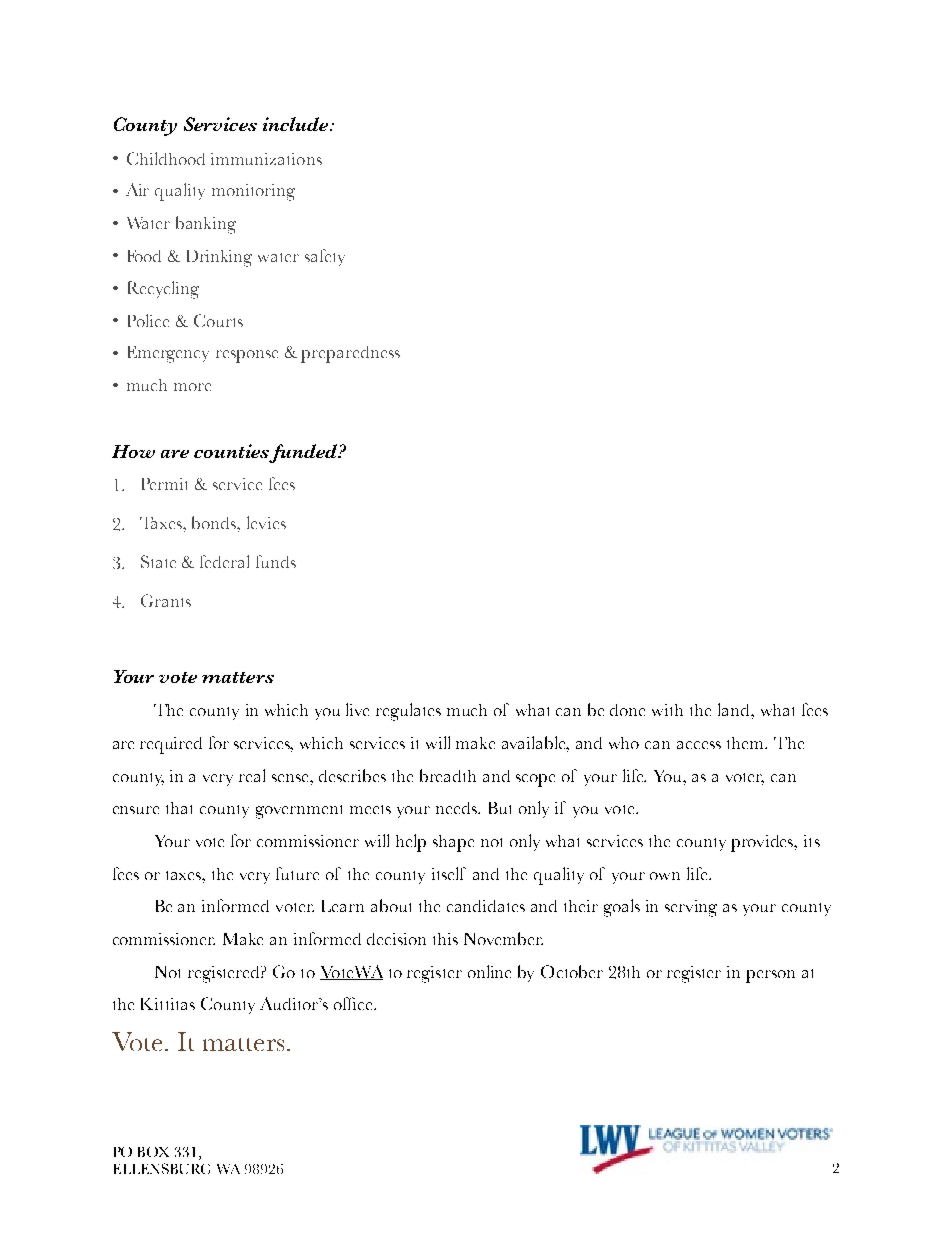  What do you see at coordinates (297, 124) in the image?
I see `include` at bounding box center [297, 124].
